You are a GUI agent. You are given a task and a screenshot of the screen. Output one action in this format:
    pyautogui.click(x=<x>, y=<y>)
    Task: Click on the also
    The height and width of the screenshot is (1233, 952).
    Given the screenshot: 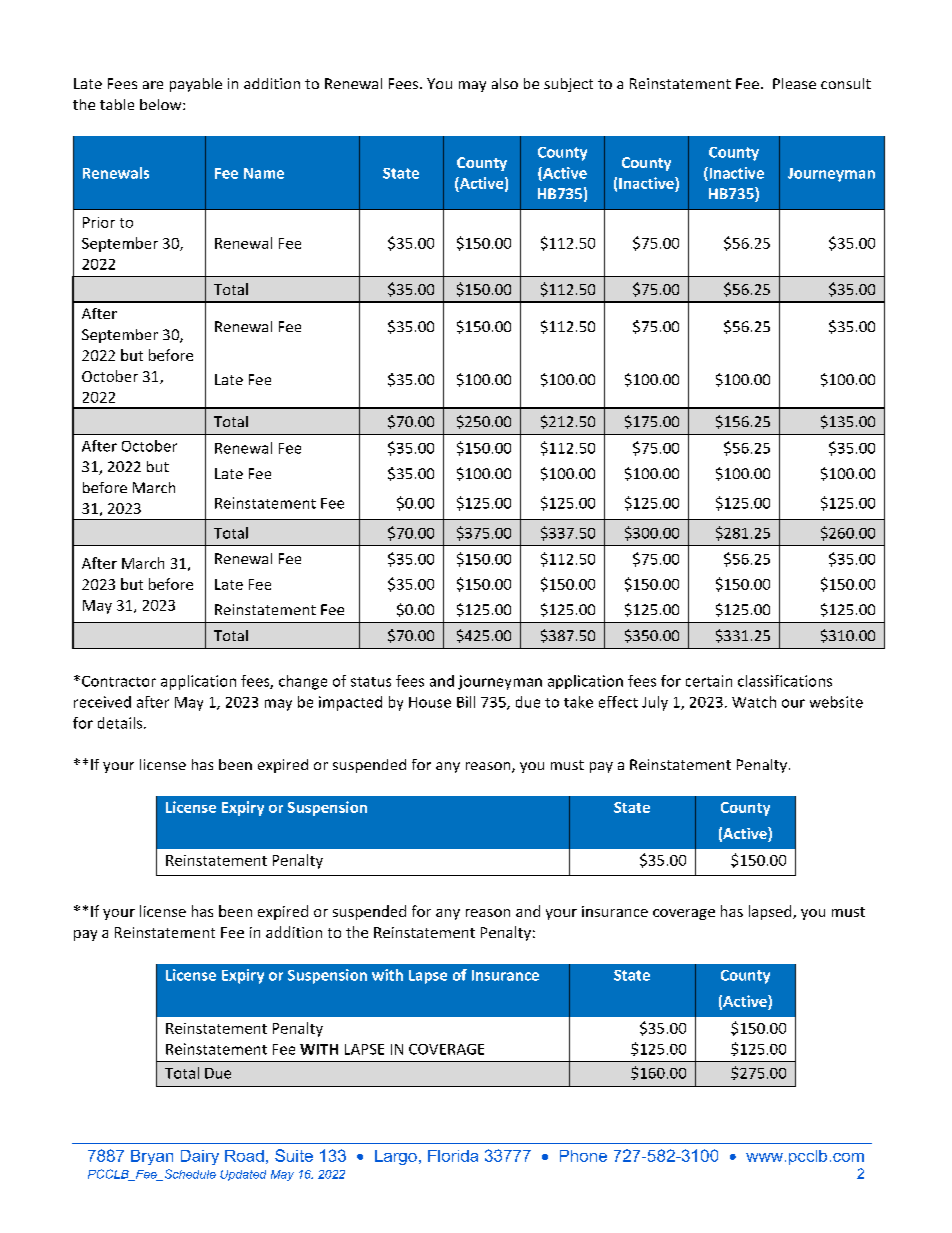 What is the action you would take?
    pyautogui.click(x=505, y=83)
